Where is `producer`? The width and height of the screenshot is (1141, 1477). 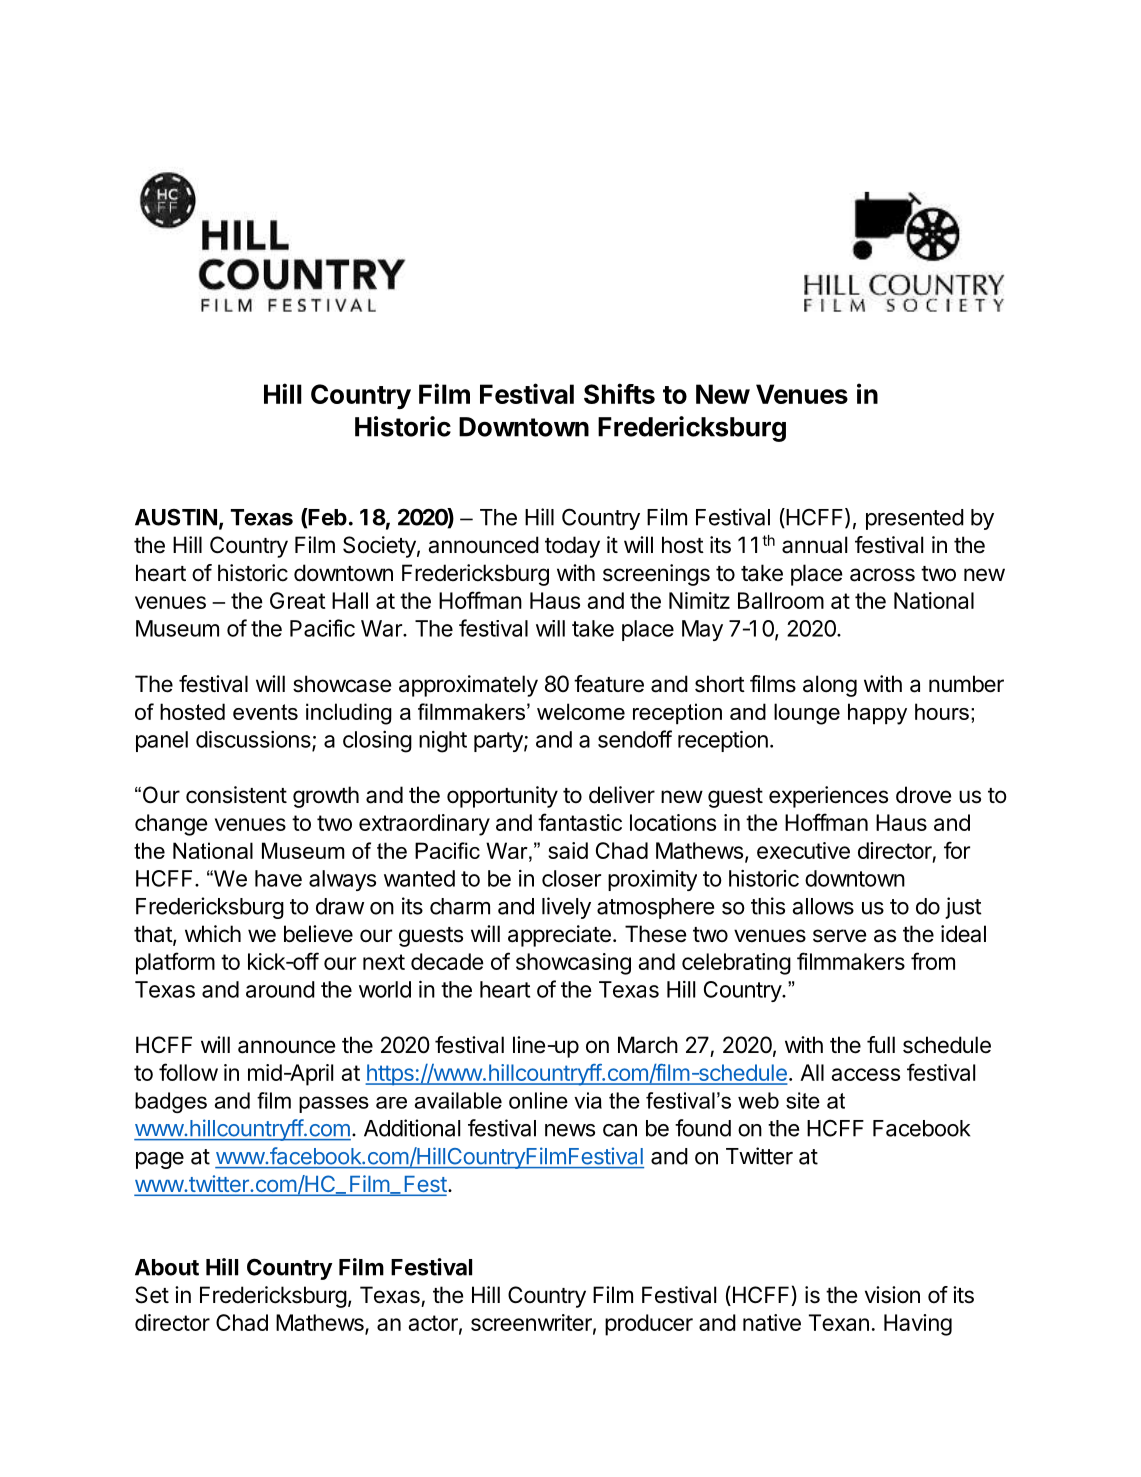
producer is located at coordinates (649, 1325).
